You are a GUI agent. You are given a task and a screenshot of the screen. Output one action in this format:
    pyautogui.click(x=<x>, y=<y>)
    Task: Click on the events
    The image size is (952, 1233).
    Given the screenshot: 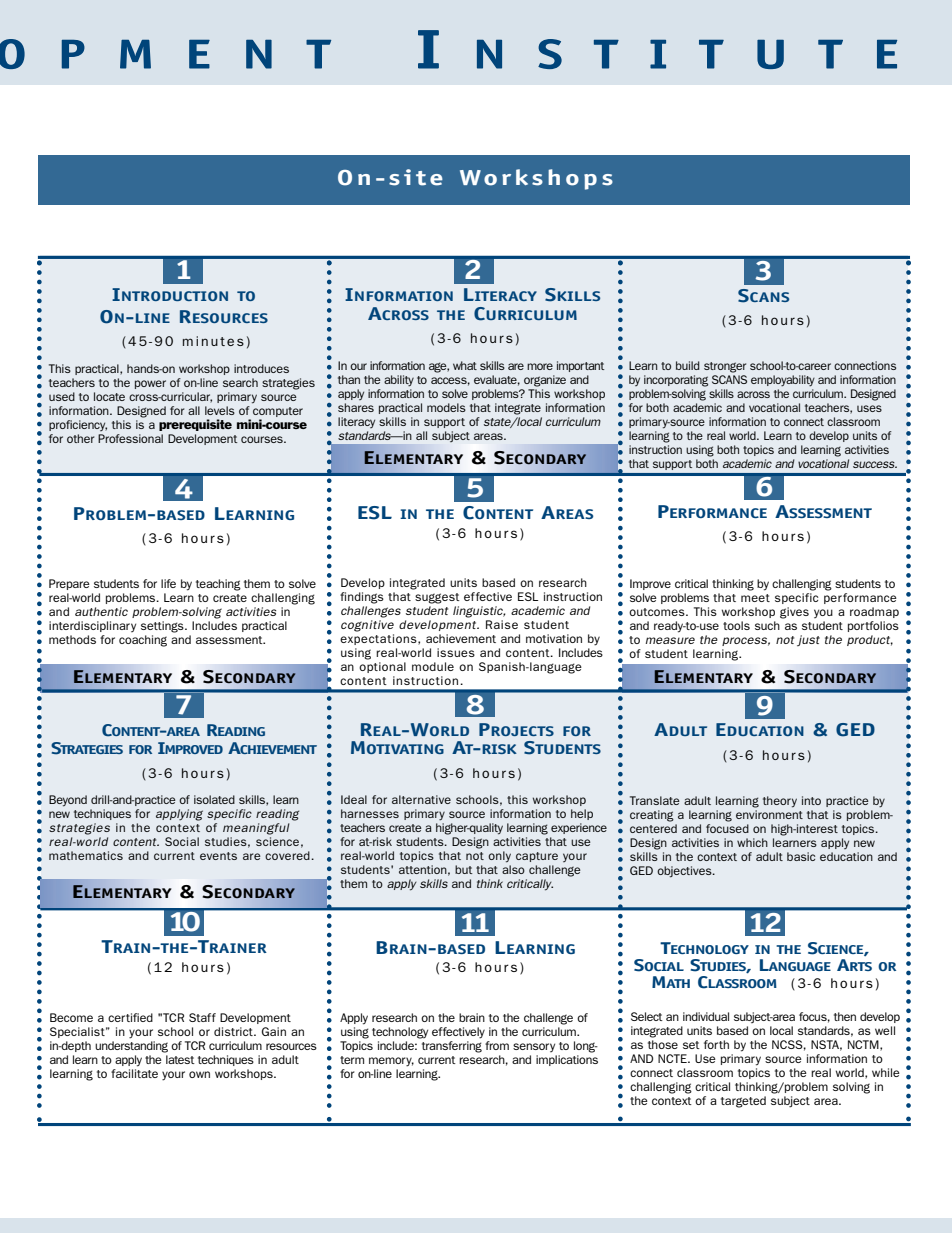 What is the action you would take?
    pyautogui.click(x=218, y=856)
